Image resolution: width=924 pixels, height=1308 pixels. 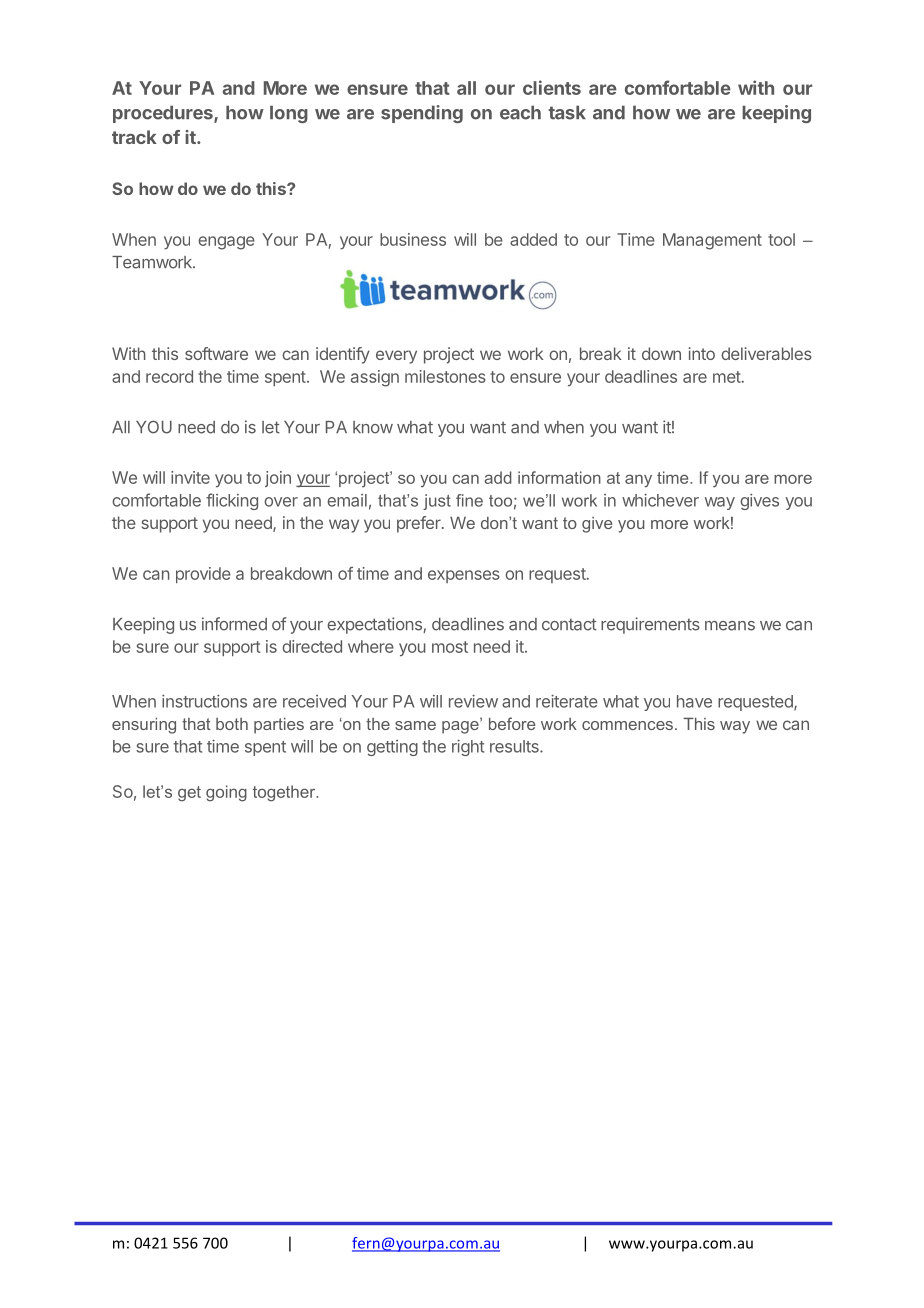 What do you see at coordinates (203, 575) in the screenshot?
I see `provide` at bounding box center [203, 575].
